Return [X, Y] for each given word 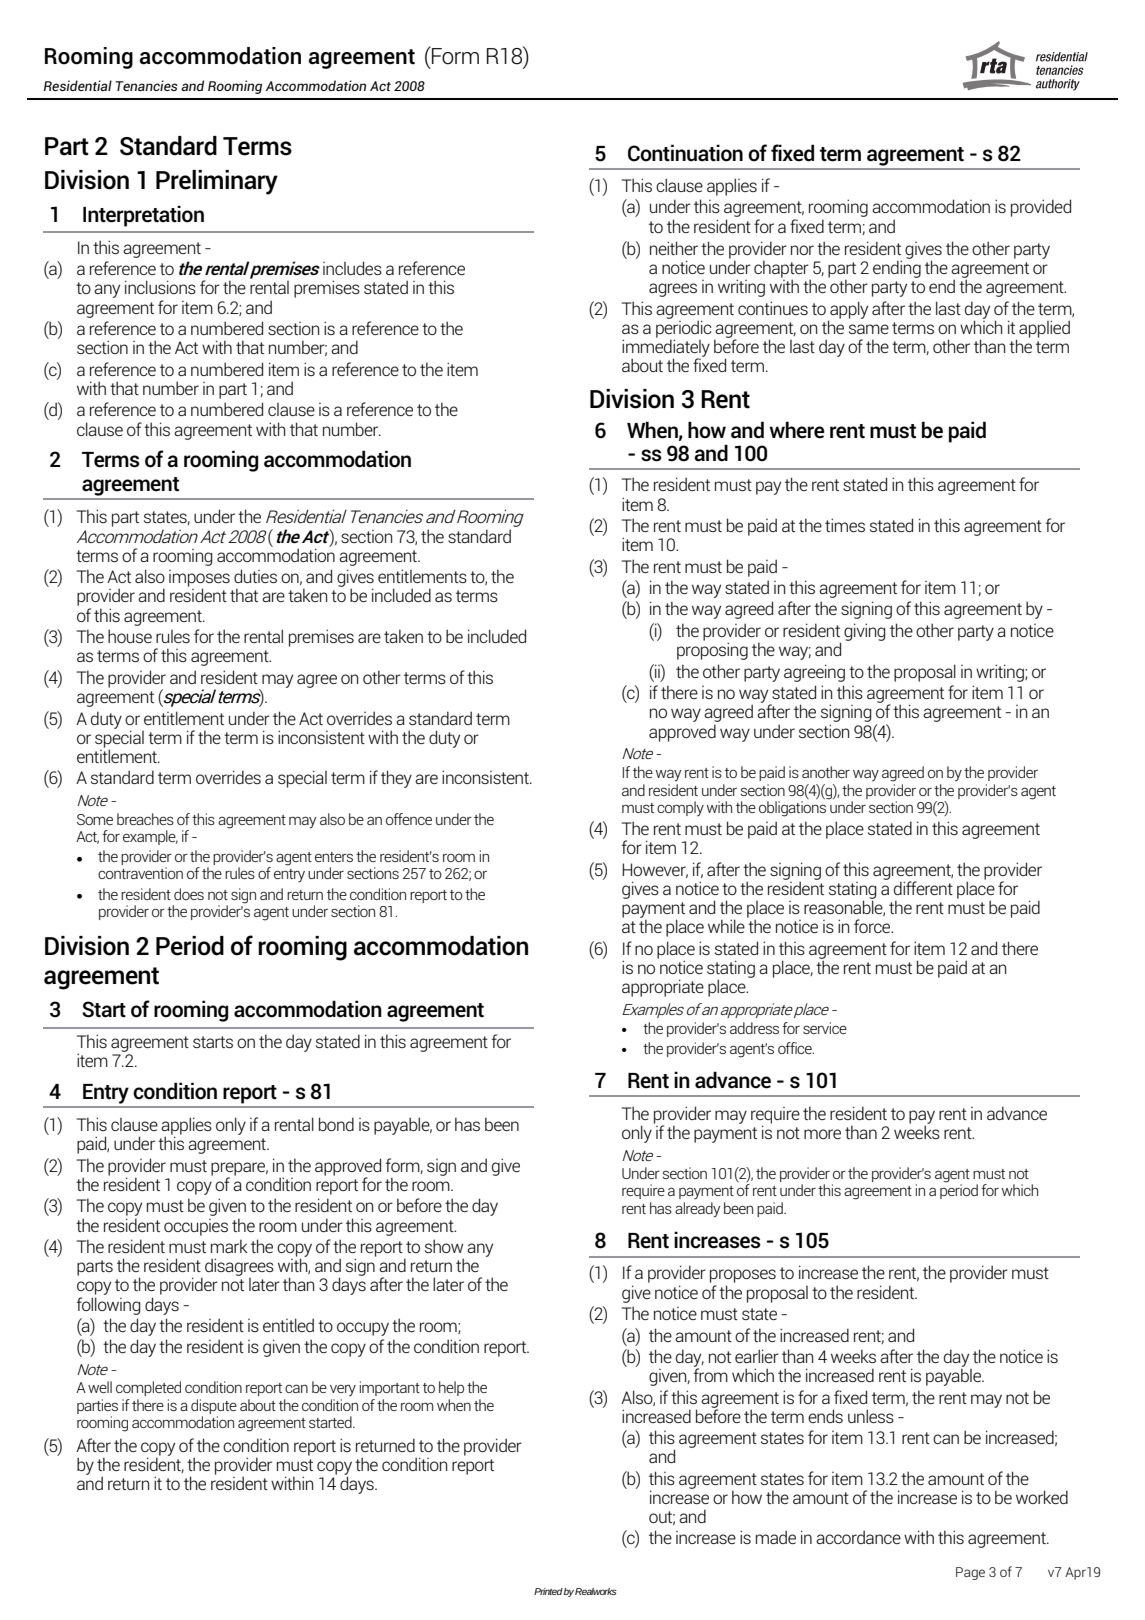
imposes [199, 579]
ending [897, 268]
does [189, 894]
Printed [549, 1591]
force [873, 926]
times [845, 525]
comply [680, 809]
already [697, 1208]
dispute [214, 1406]
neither [674, 248]
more [822, 1134]
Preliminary [217, 182]
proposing [712, 650]
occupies [196, 1227]
